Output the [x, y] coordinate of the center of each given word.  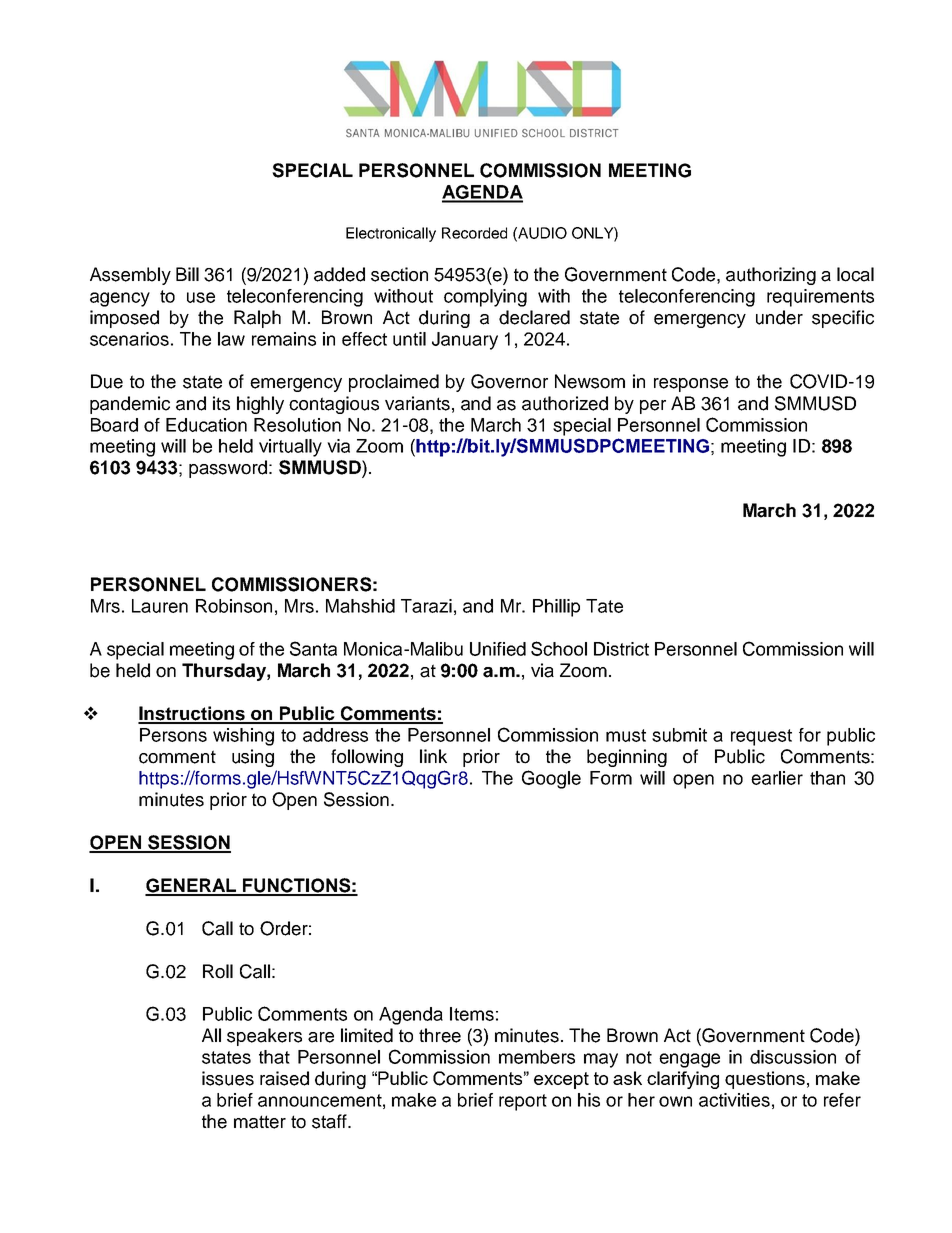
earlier [777, 778]
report [523, 1102]
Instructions [192, 714]
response [691, 385]
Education [206, 425]
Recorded [474, 233]
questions [765, 1080]
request [761, 737]
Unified [498, 649]
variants [417, 403]
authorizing [771, 276]
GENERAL [192, 886]
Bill [187, 274]
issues [228, 1078]
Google [551, 779]
